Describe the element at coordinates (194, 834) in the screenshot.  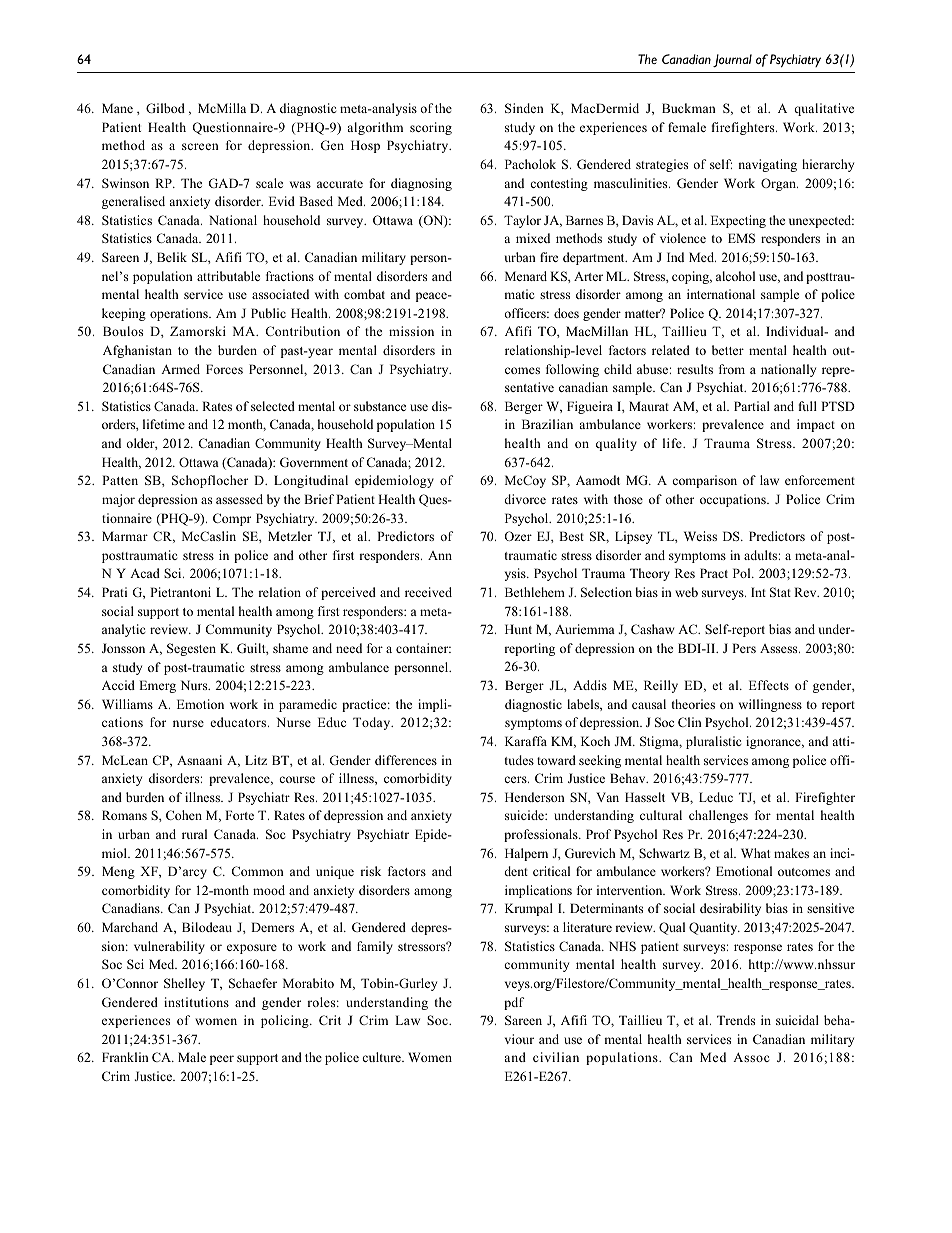
I see `rural` at that location.
